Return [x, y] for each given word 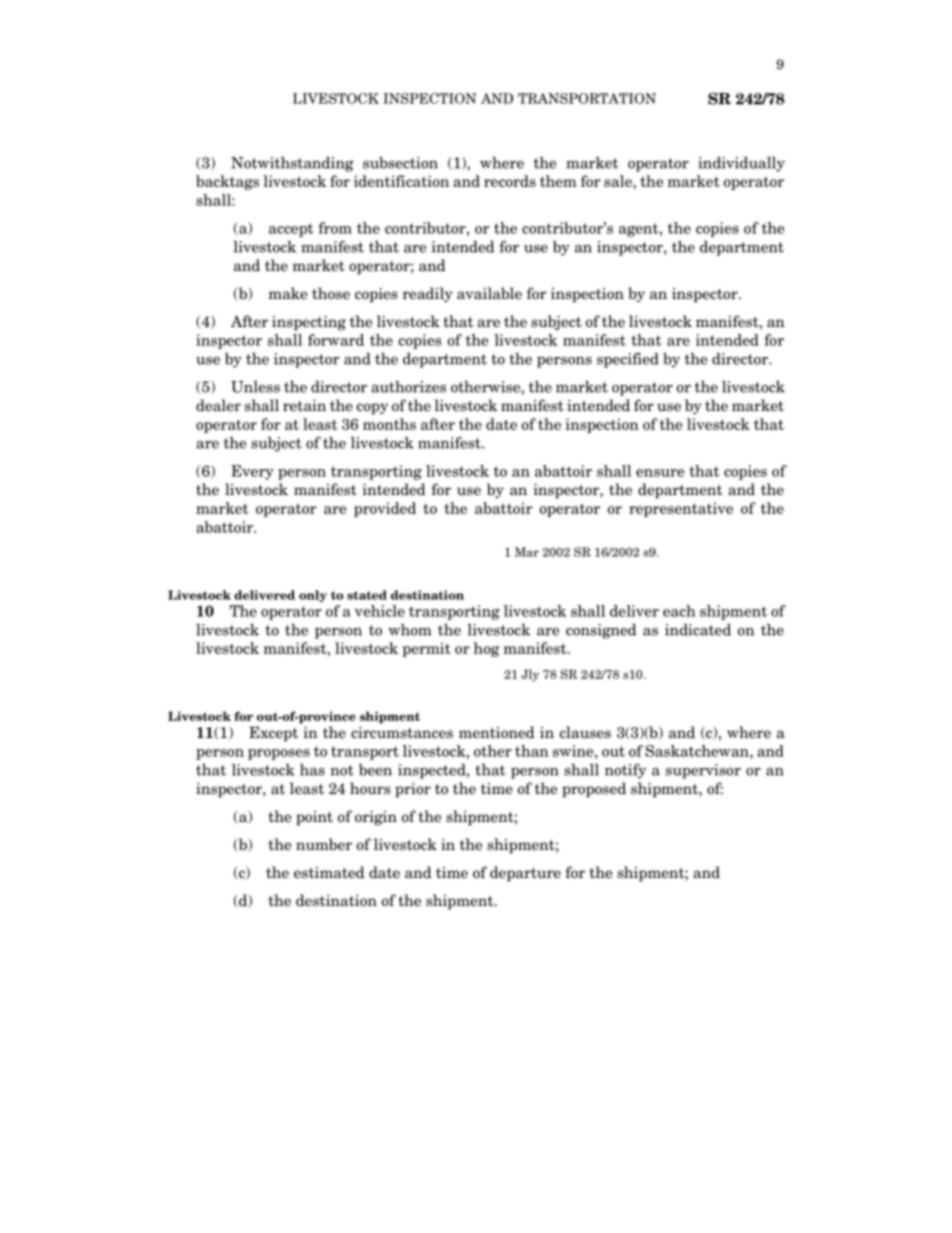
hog [486, 649]
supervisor [703, 771]
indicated [698, 630]
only [313, 596]
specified [628, 360]
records [510, 181]
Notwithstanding [292, 164]
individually [741, 164]
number [324, 844]
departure [525, 874]
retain [304, 406]
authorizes [408, 387]
